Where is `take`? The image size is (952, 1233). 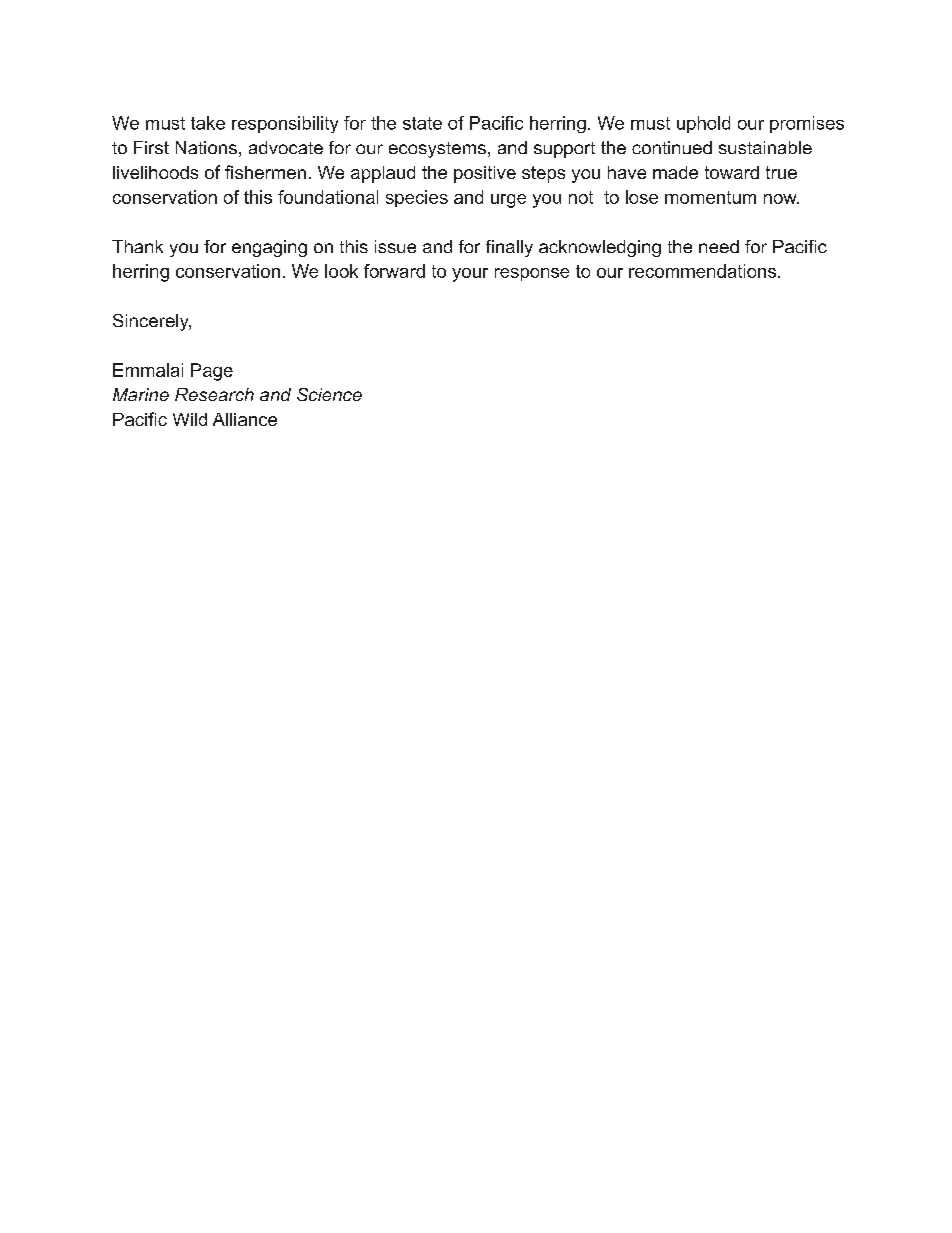 take is located at coordinates (208, 123).
